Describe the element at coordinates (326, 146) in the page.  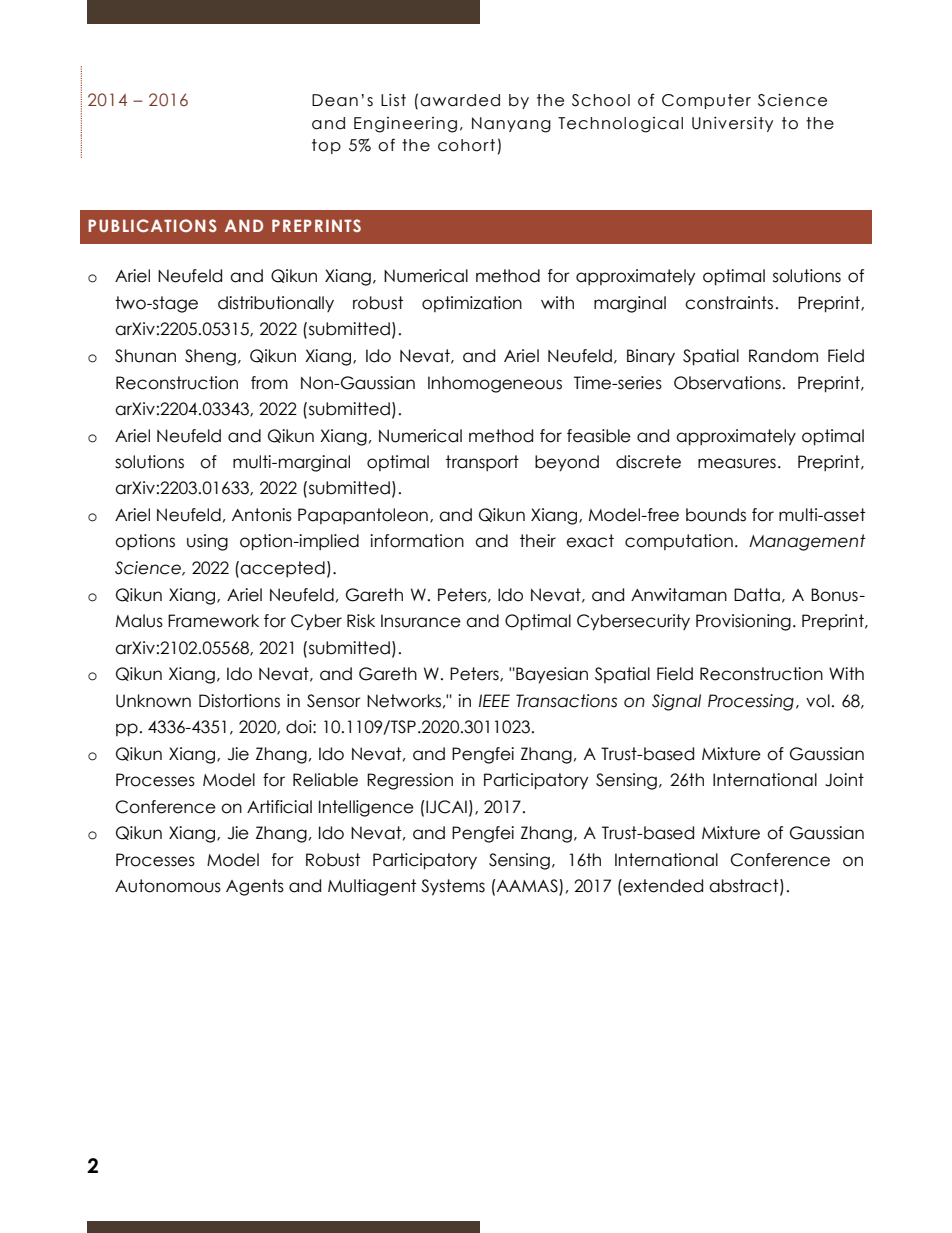
I see `top` at that location.
